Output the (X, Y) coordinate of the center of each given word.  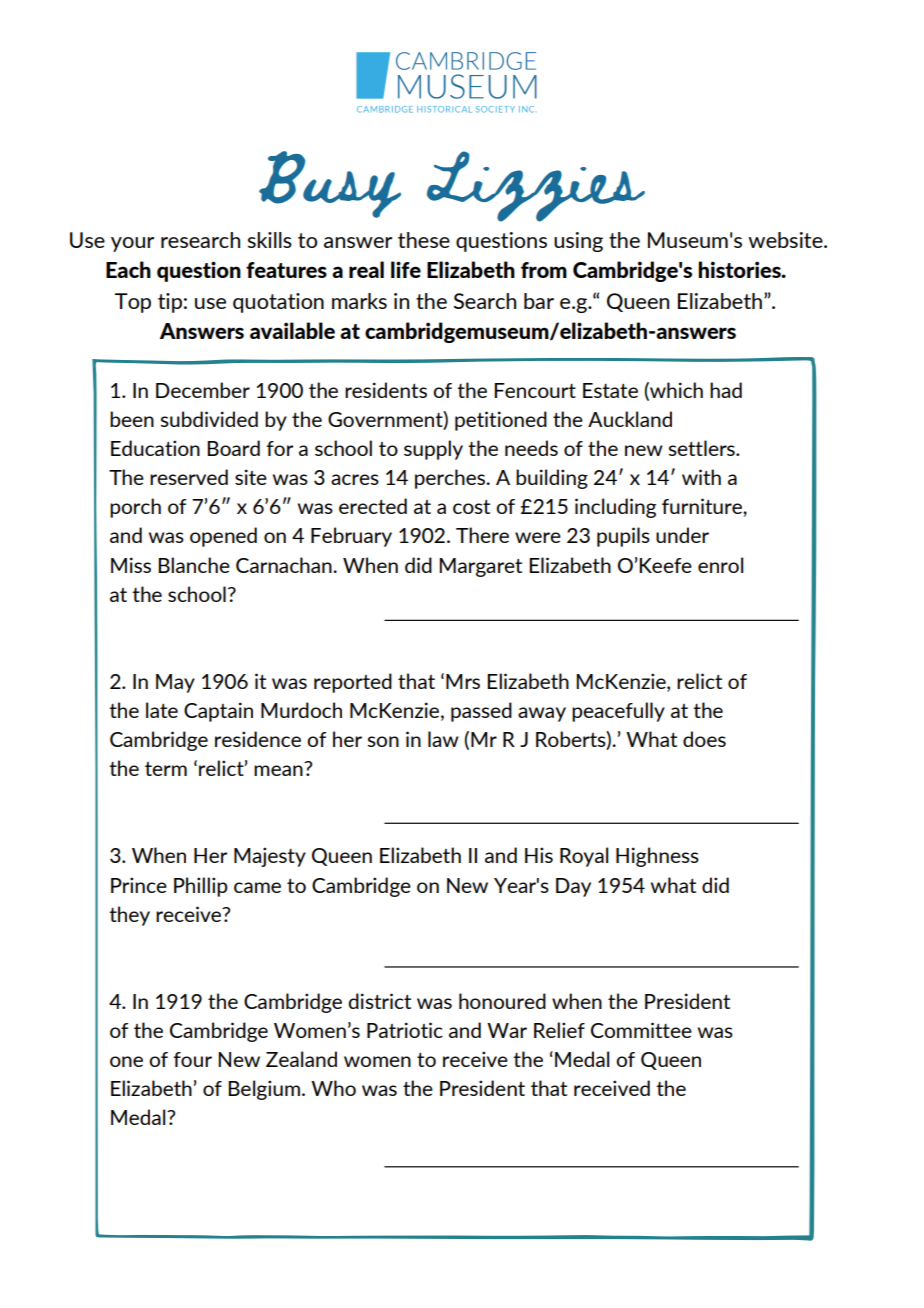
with (701, 477)
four (193, 1059)
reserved (189, 477)
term (166, 769)
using (578, 242)
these (424, 240)
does (704, 739)
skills (270, 240)
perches (451, 479)
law (443, 739)
